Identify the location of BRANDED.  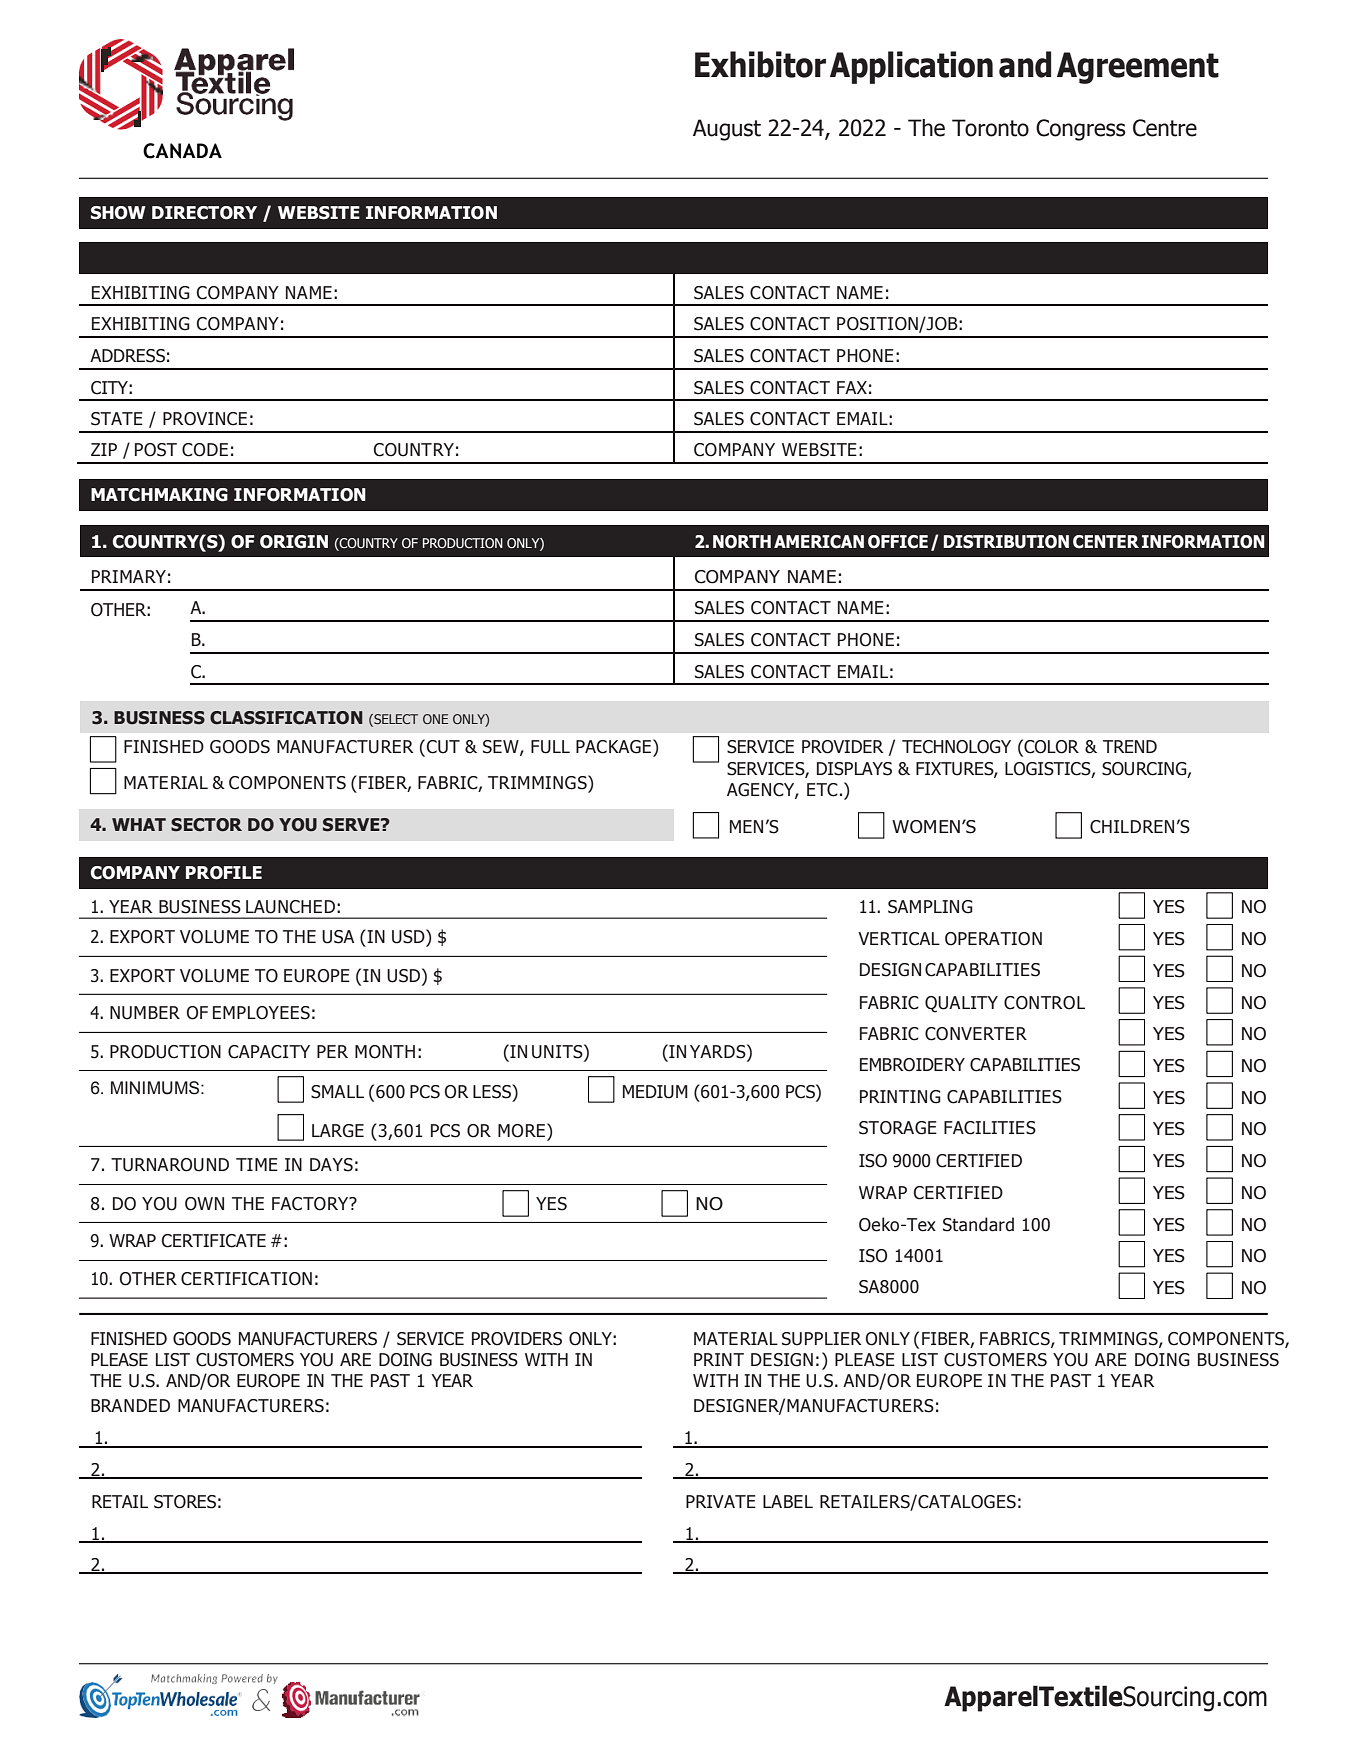
(130, 1405).
